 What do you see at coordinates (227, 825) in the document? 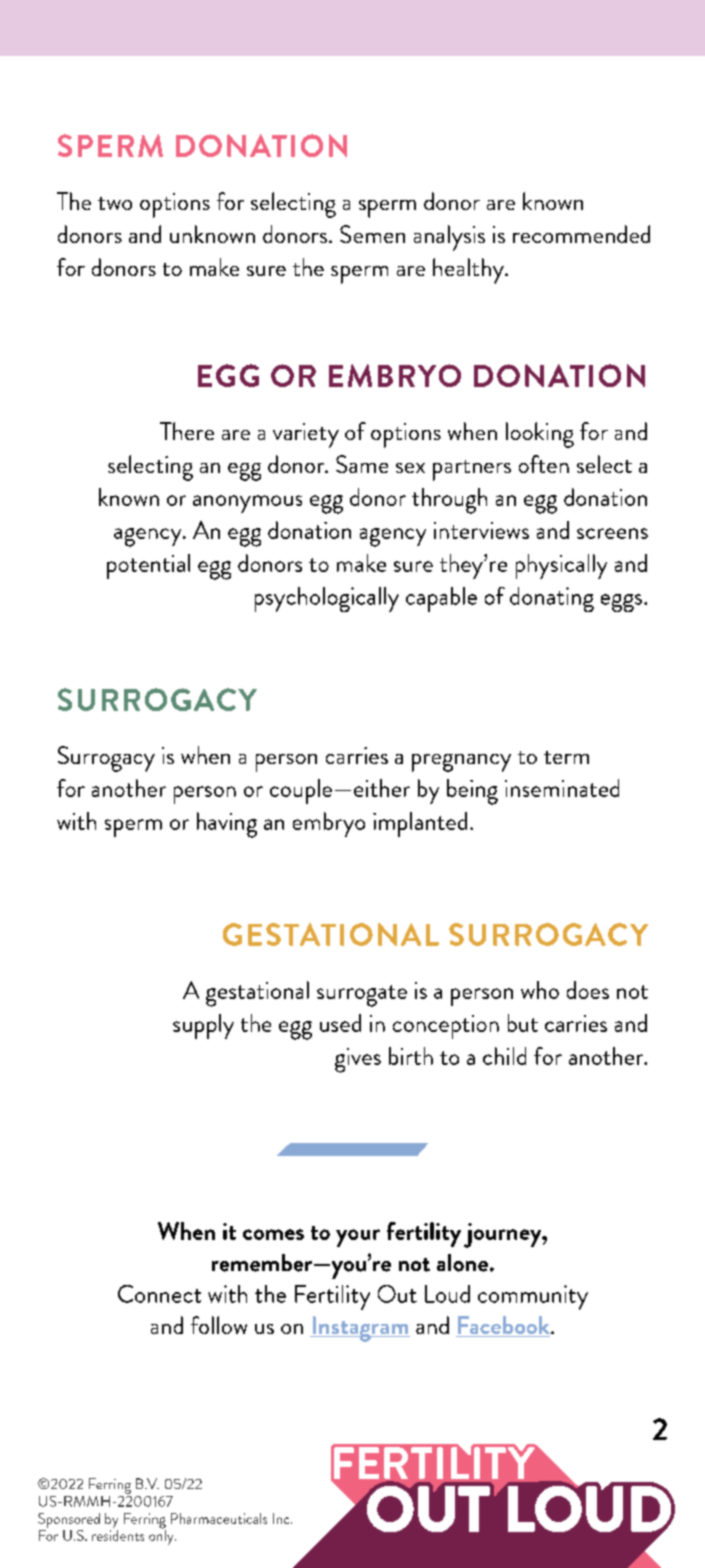
I see `having` at bounding box center [227, 825].
